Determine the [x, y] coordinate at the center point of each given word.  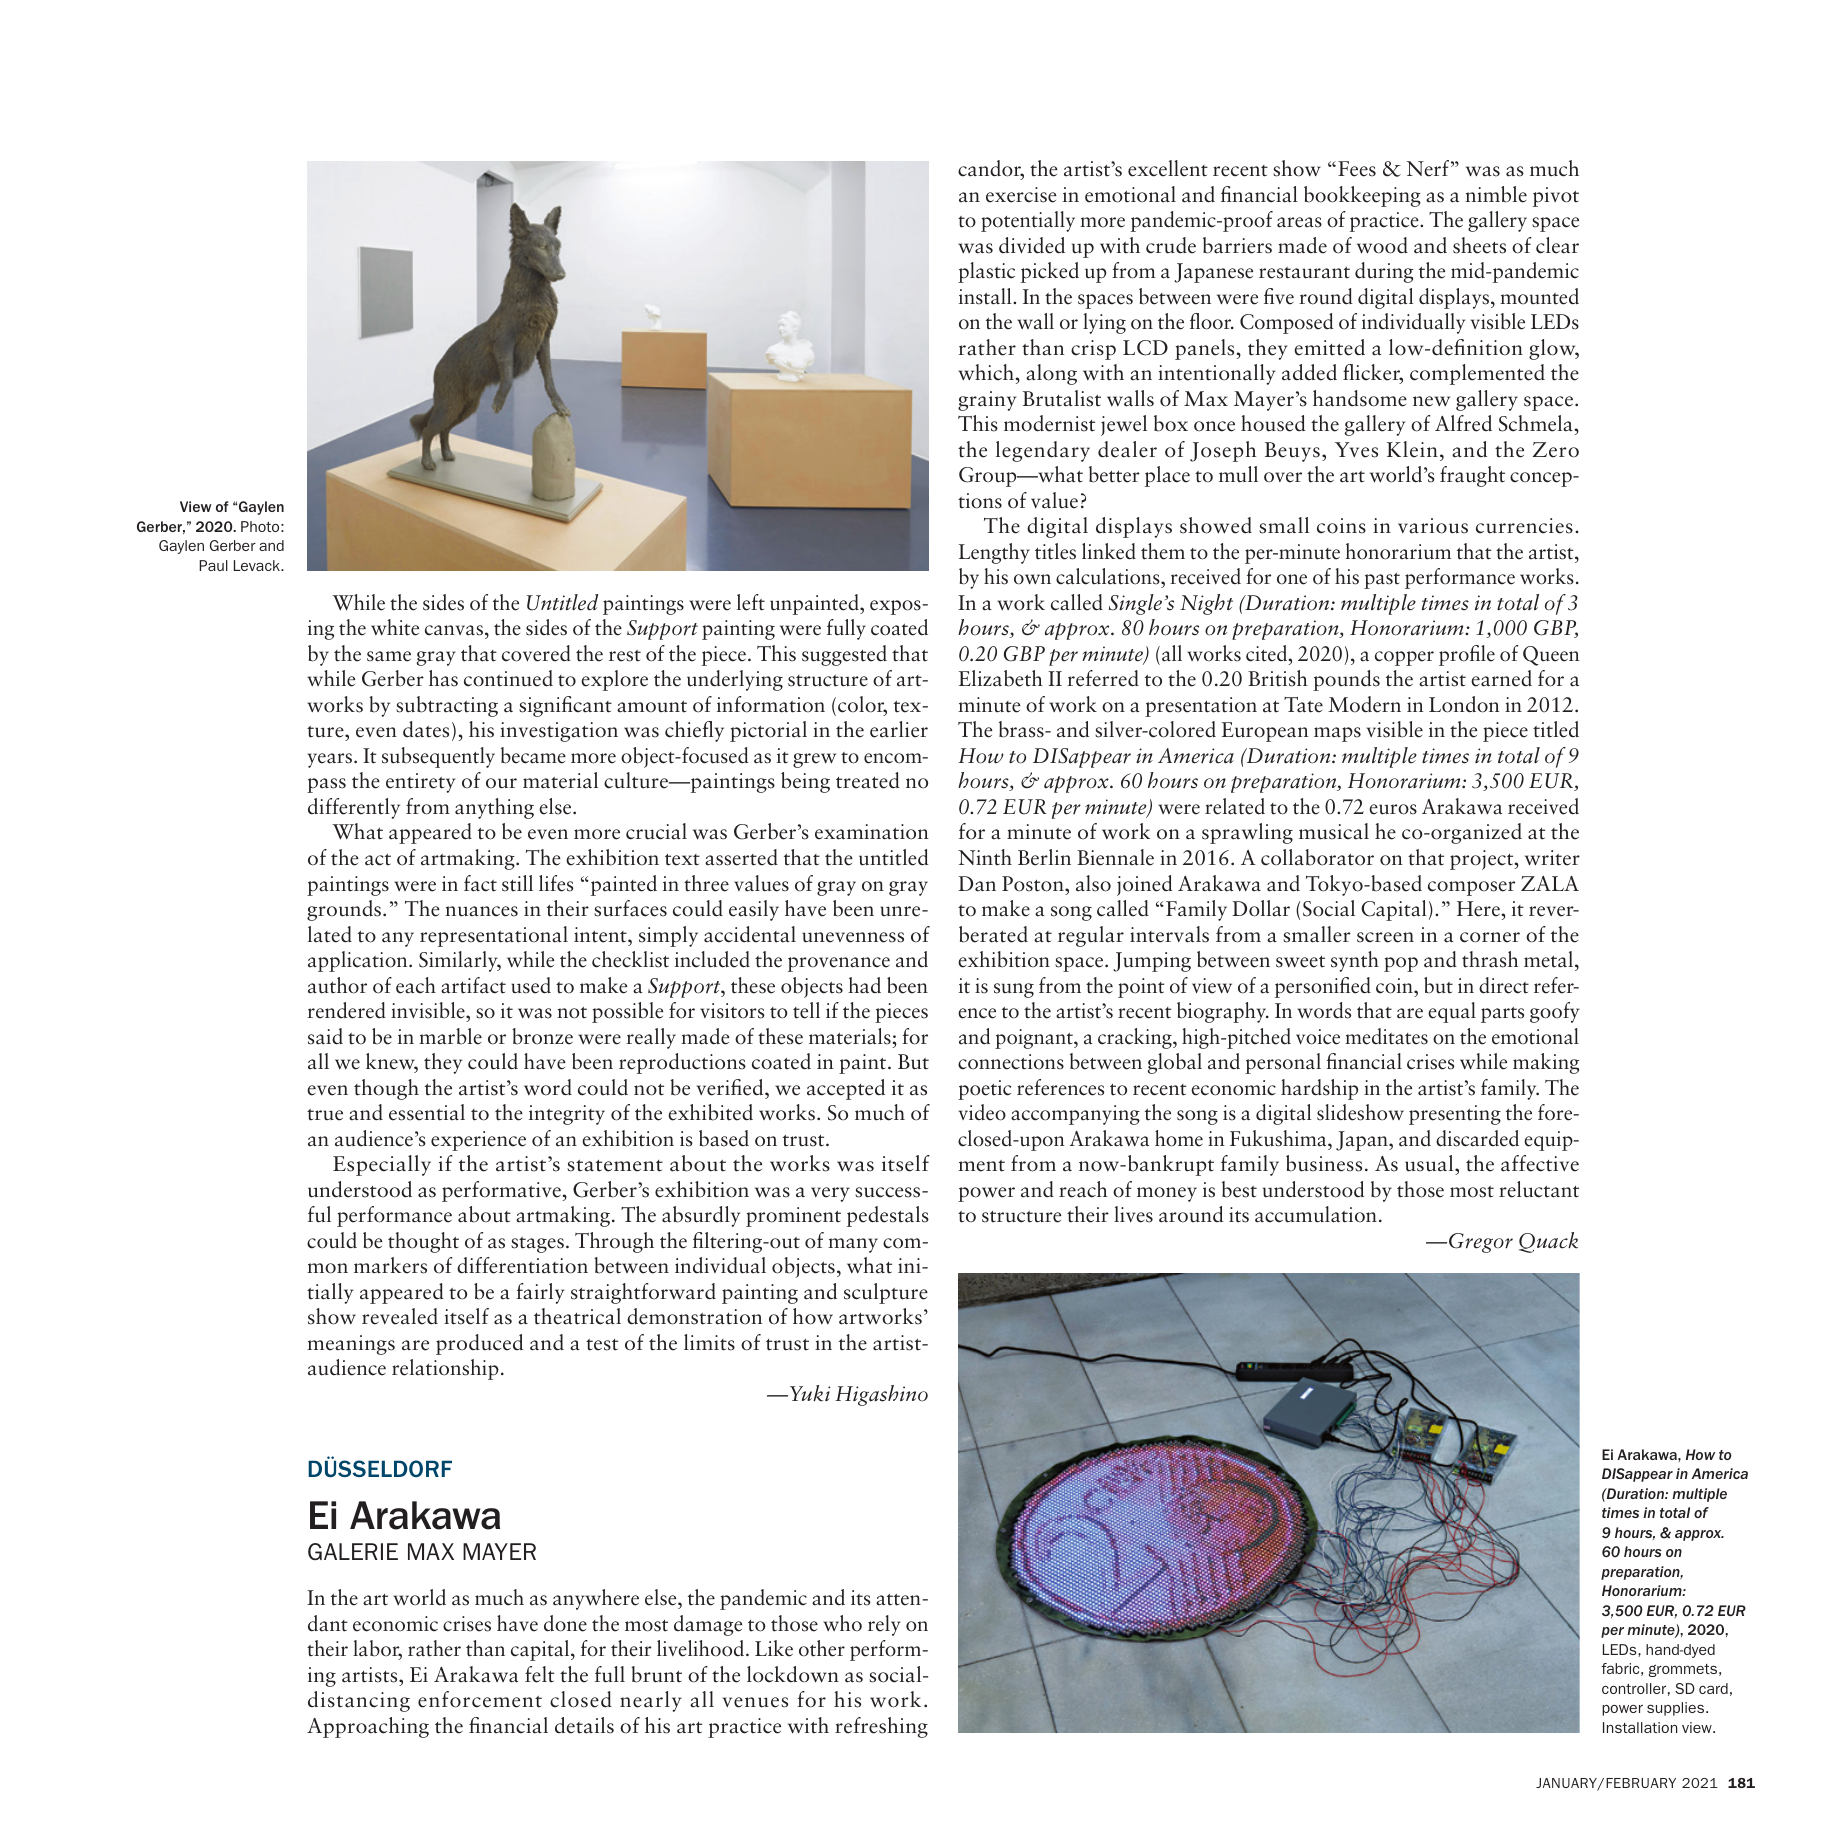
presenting [1455, 1115]
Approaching [368, 1727]
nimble [1496, 194]
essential [427, 1112]
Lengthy [994, 553]
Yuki [810, 1393]
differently [354, 808]
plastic [986, 272]
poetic [984, 1090]
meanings [351, 1345]
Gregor [1481, 1243]
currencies [1524, 526]
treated [868, 780]
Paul [213, 565]
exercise [1021, 195]
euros [1393, 809]
